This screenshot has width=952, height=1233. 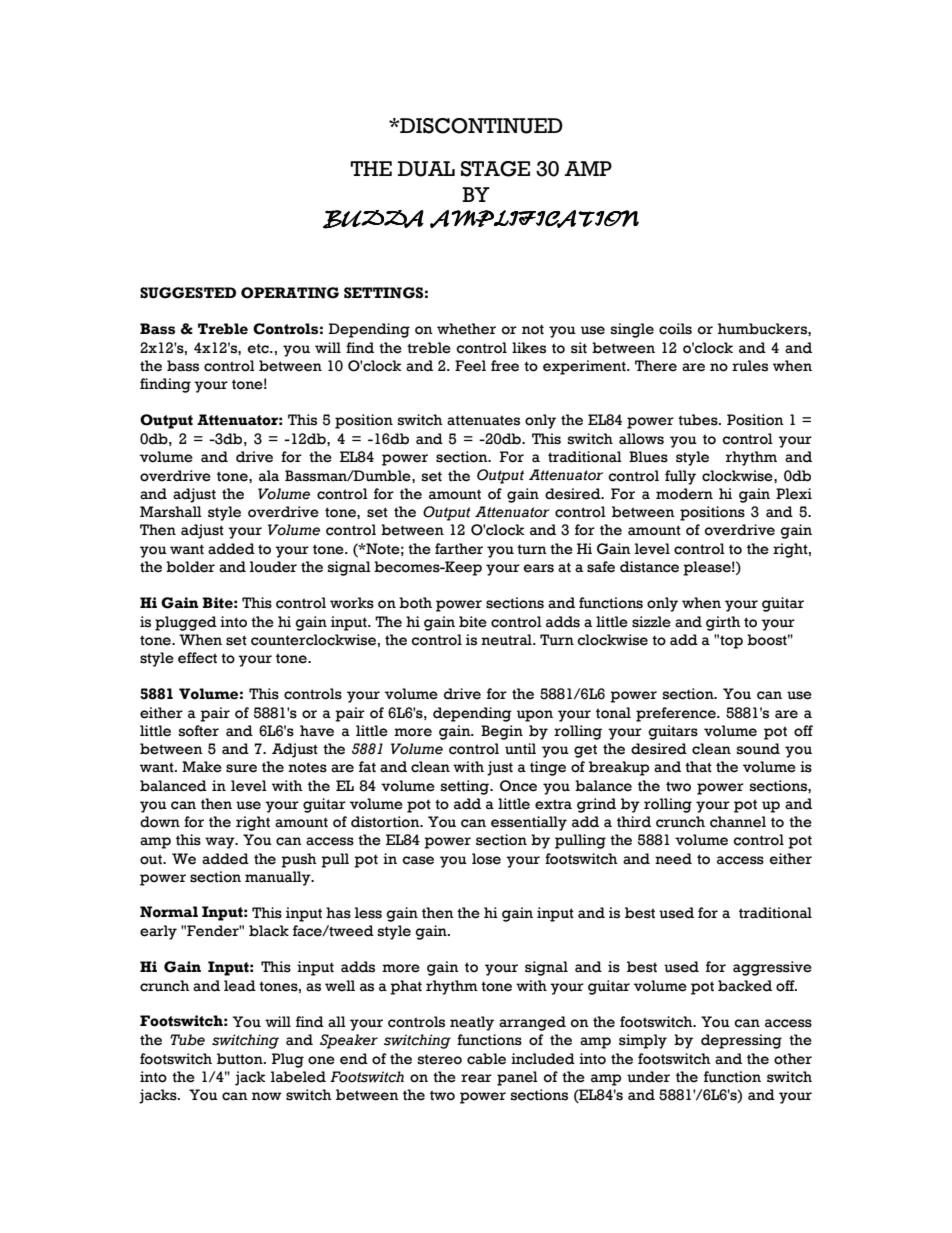 I want to click on SUGGESTED, so click(x=188, y=293).
